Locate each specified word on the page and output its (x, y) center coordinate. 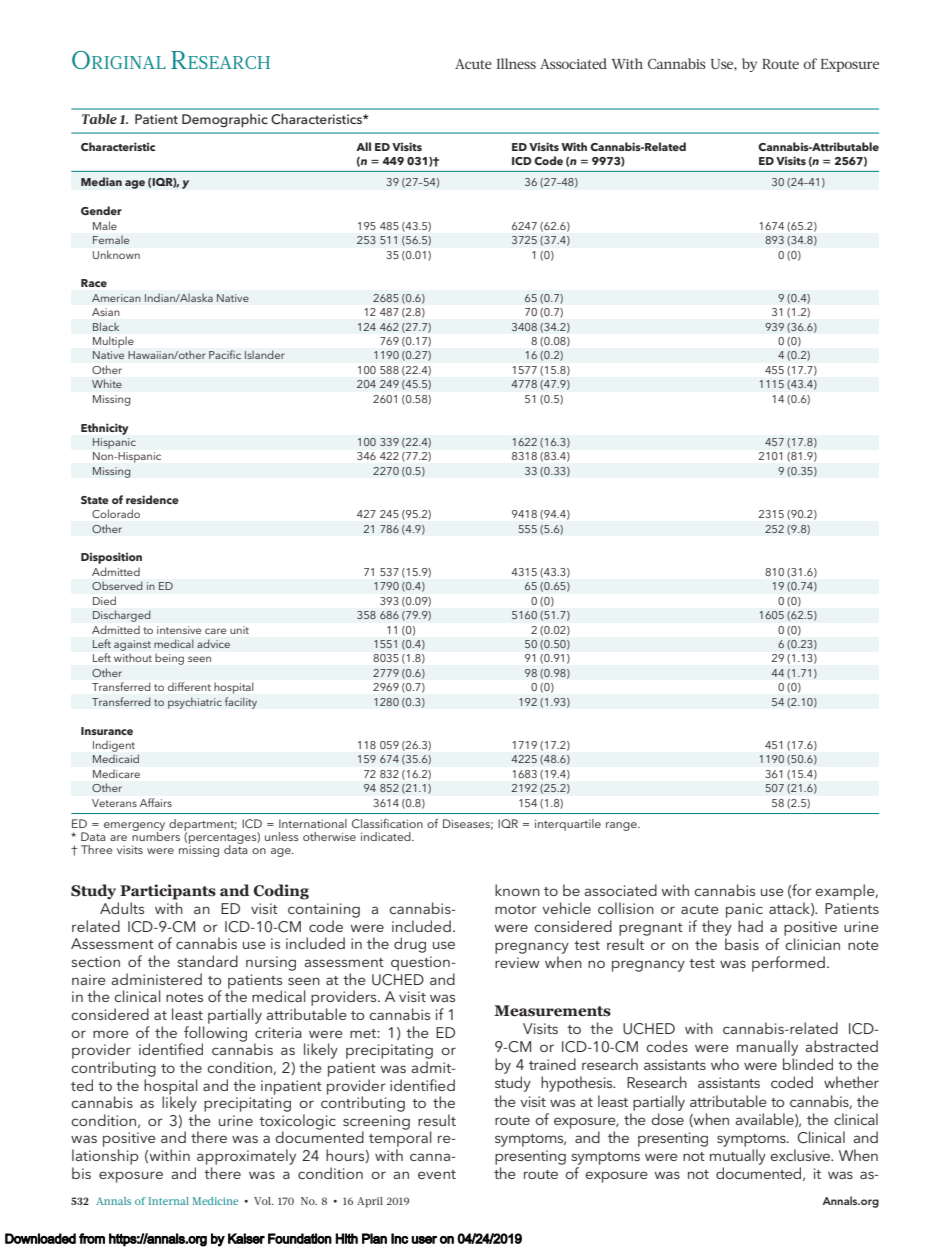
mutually (738, 1157)
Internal (169, 1201)
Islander (265, 354)
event (437, 1174)
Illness (516, 63)
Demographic (225, 120)
